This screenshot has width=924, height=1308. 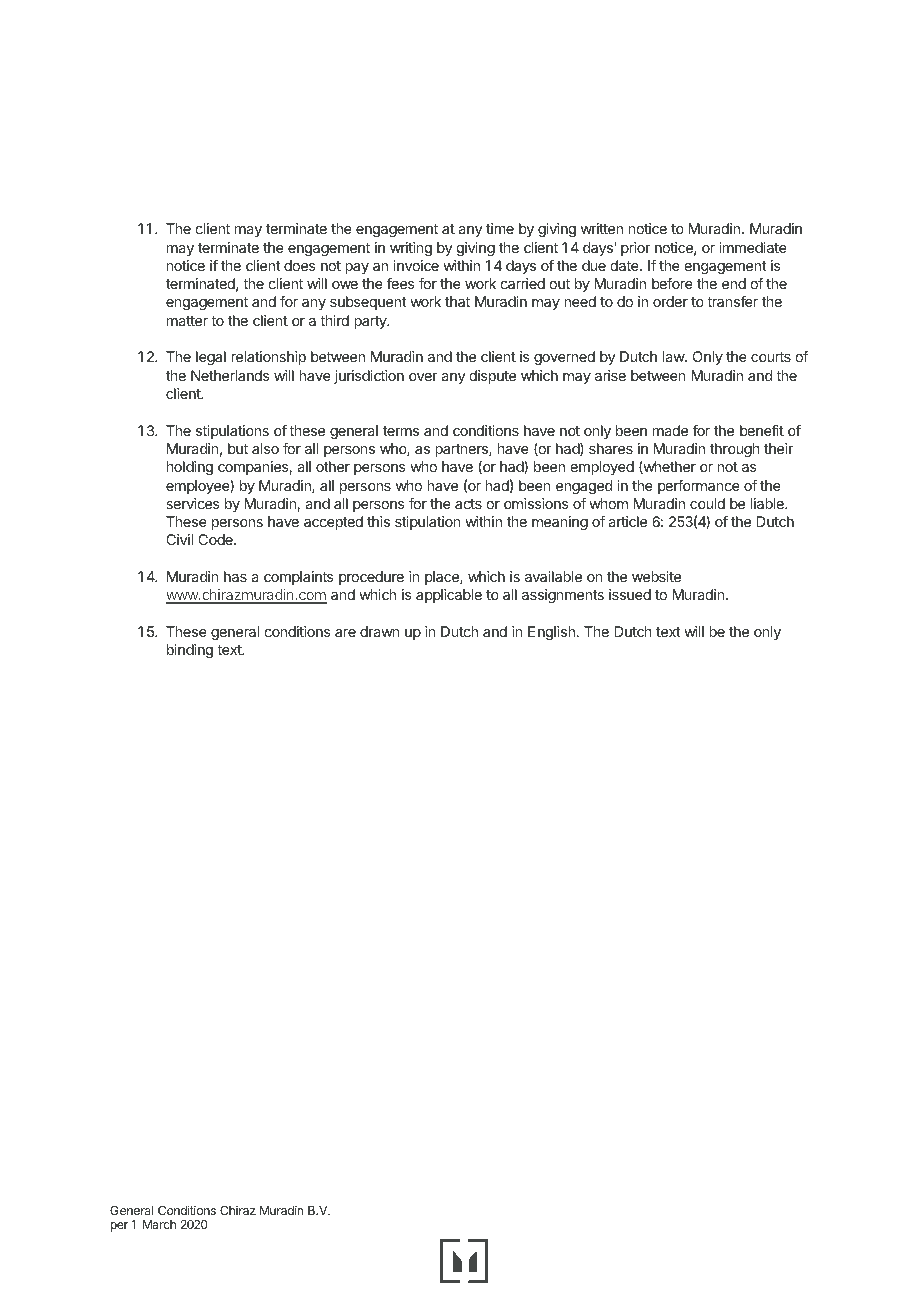 I want to click on issued, so click(x=630, y=594).
